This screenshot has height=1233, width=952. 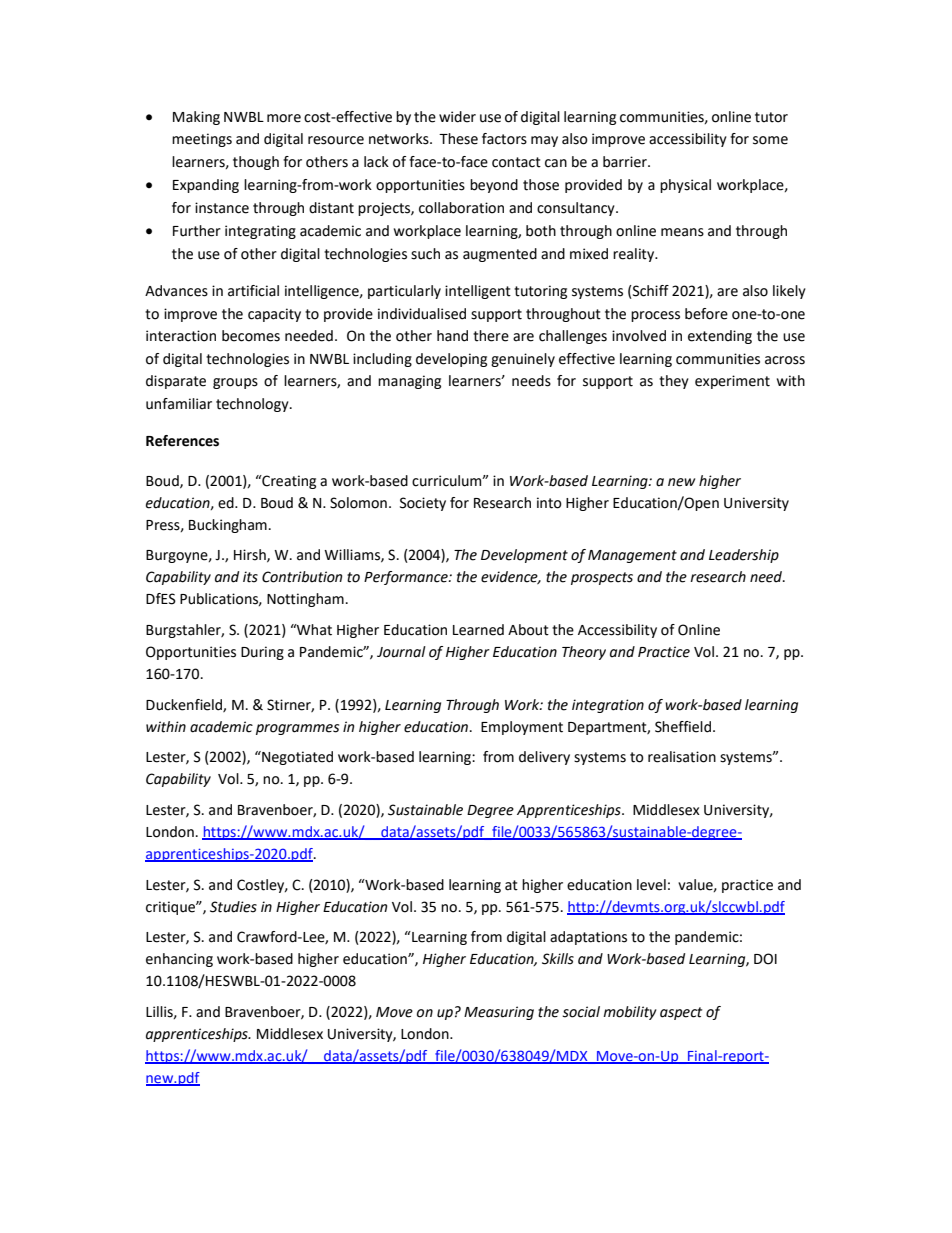 I want to click on Leadership, so click(x=744, y=556).
